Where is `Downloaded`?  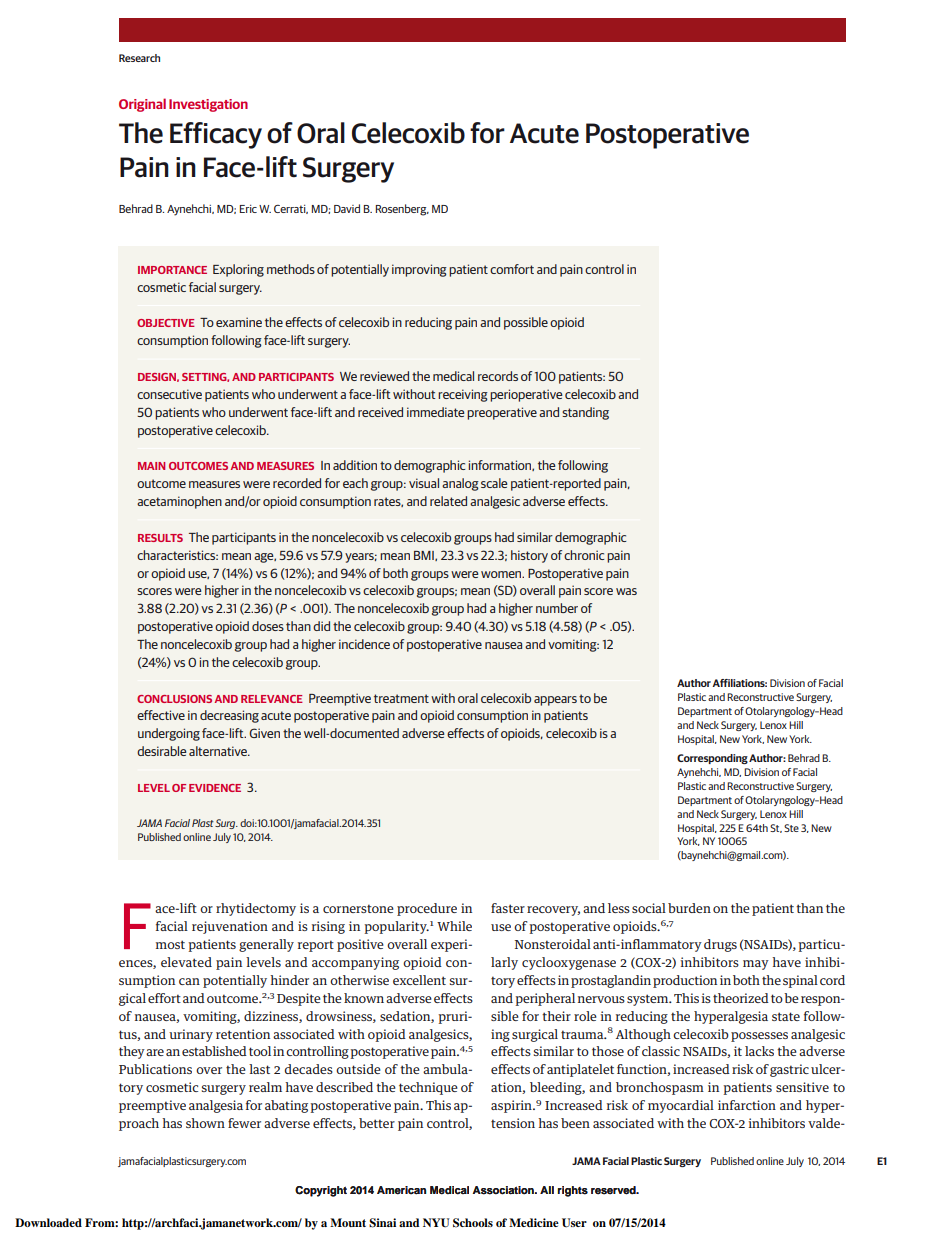 Downloaded is located at coordinates (48, 1222).
